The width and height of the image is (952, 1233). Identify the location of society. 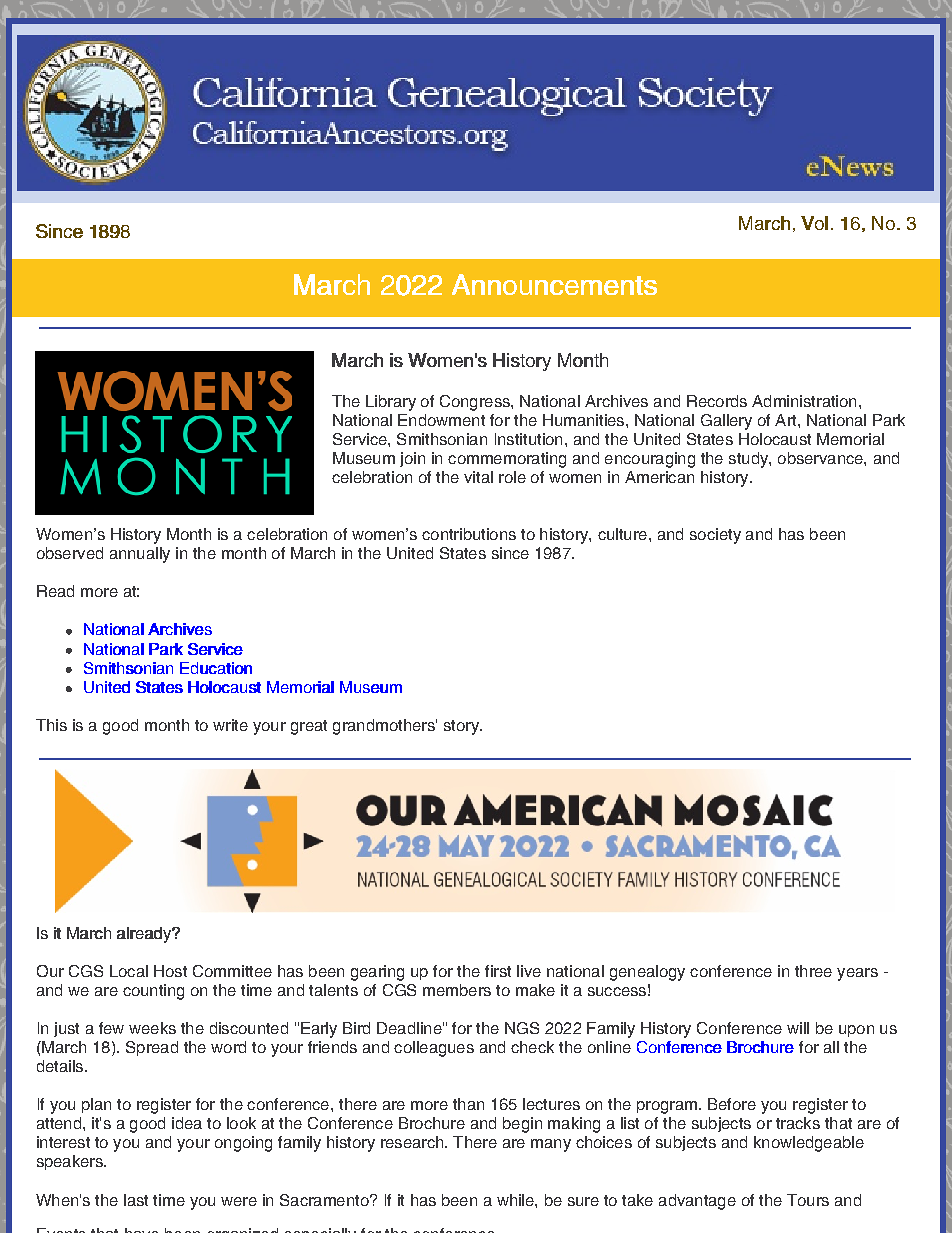
(715, 536).
